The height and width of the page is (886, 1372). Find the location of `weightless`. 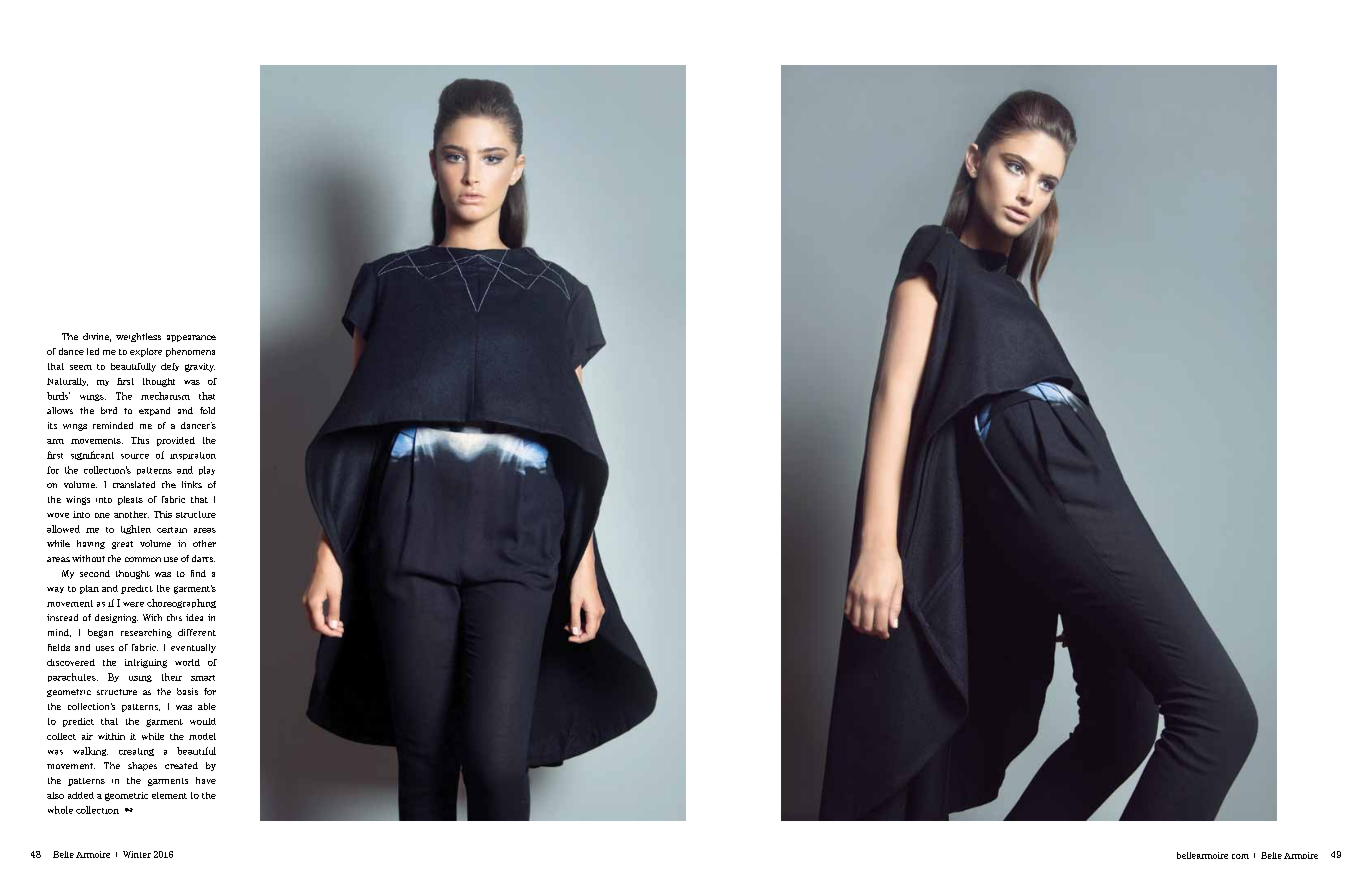

weightless is located at coordinates (138, 337).
